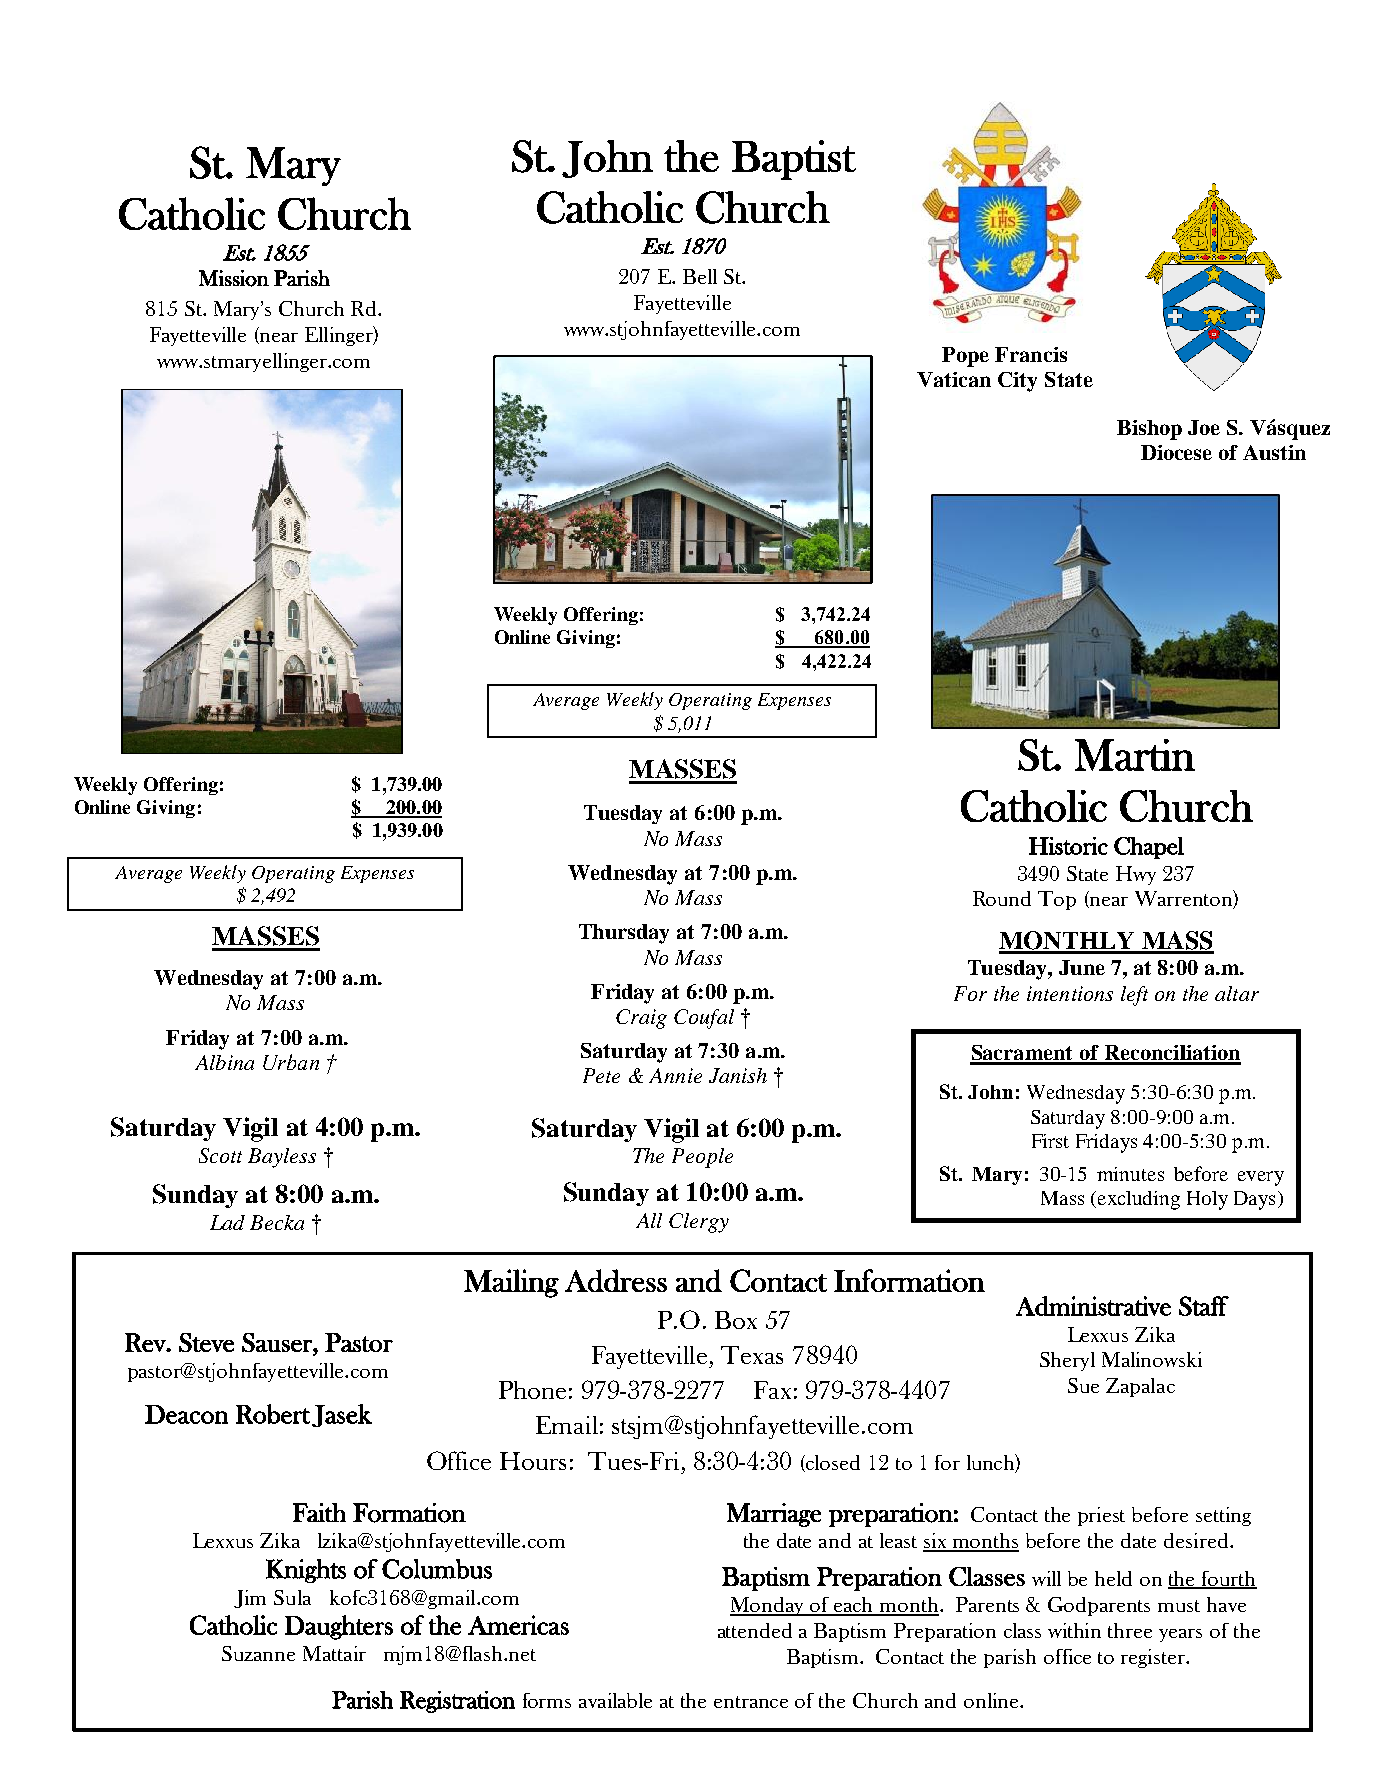  I want to click on Urban, so click(291, 1062).
